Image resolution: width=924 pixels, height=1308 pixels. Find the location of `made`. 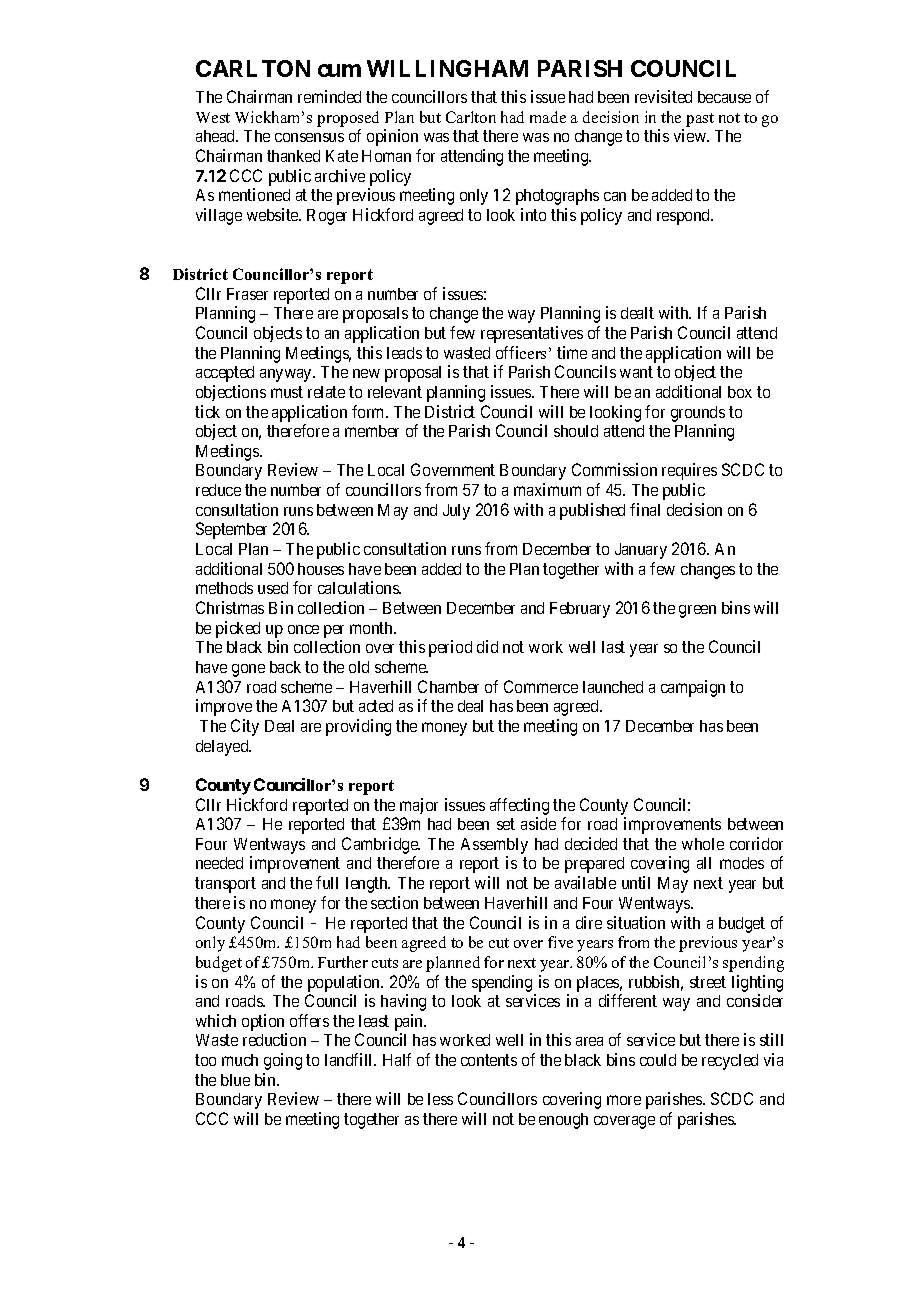

made is located at coordinates (548, 117).
